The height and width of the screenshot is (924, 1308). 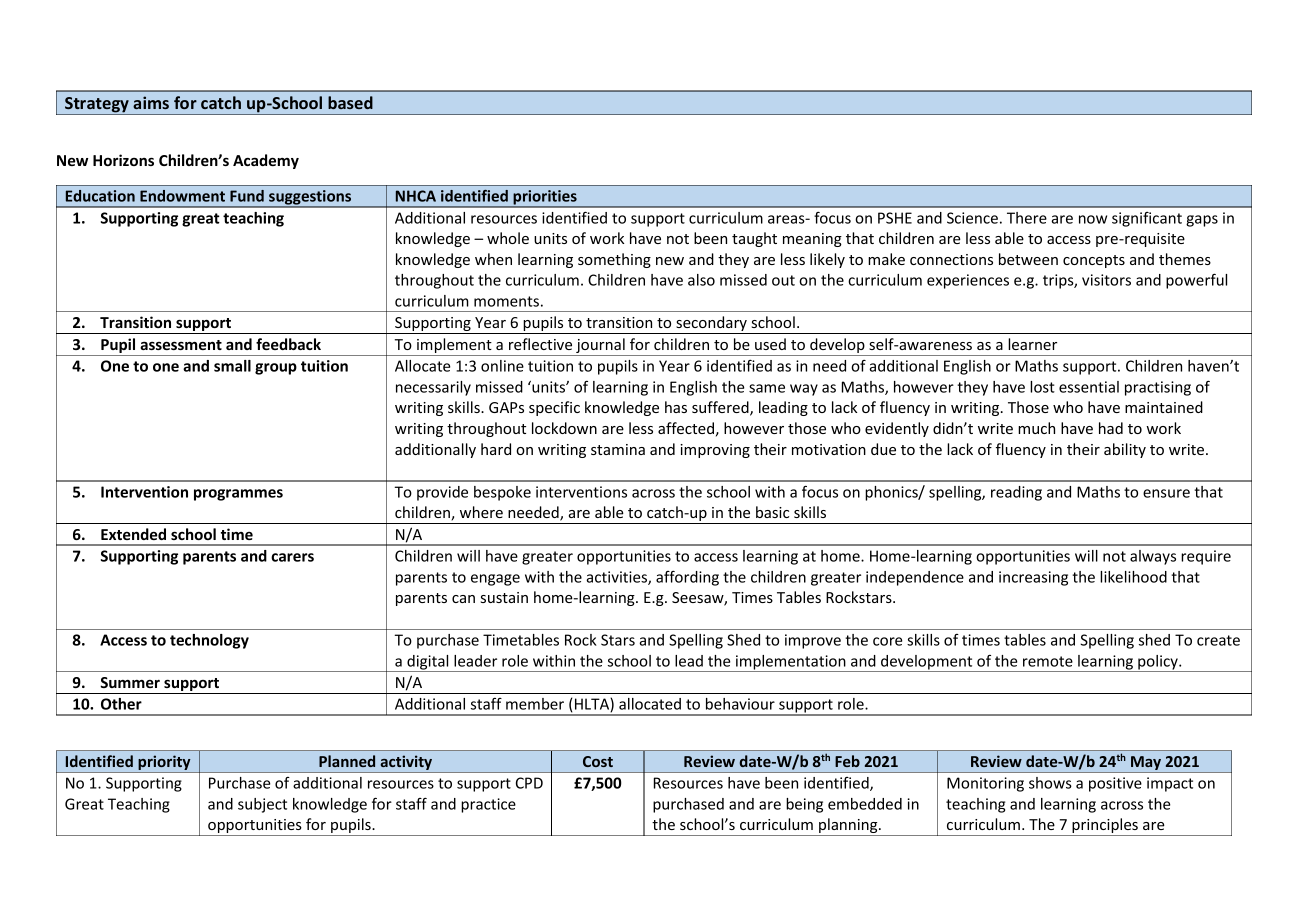 I want to click on ability, so click(x=1125, y=450).
